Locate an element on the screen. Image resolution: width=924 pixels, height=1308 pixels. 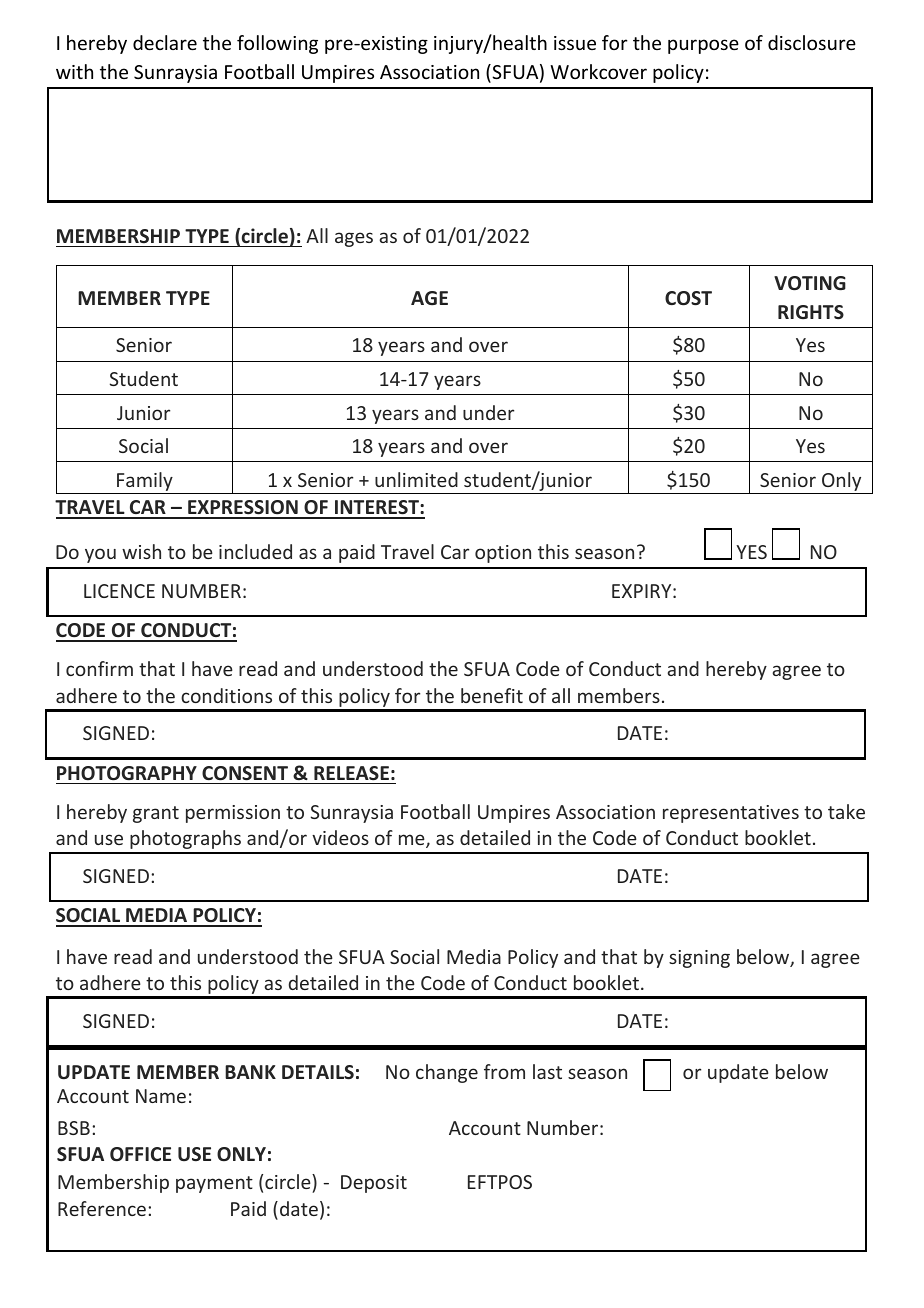
issue is located at coordinates (575, 43).
